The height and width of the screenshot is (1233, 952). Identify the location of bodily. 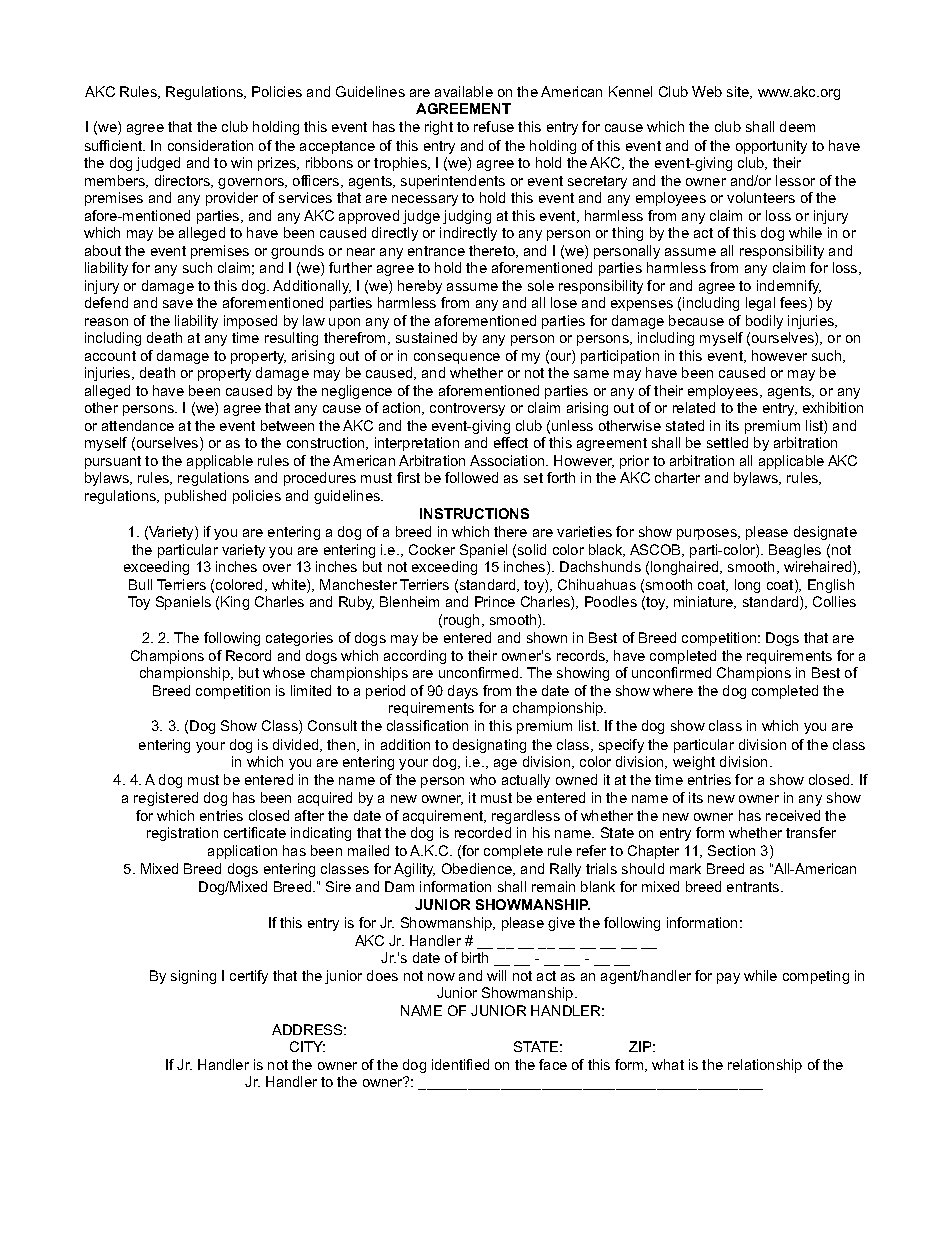
(764, 322).
